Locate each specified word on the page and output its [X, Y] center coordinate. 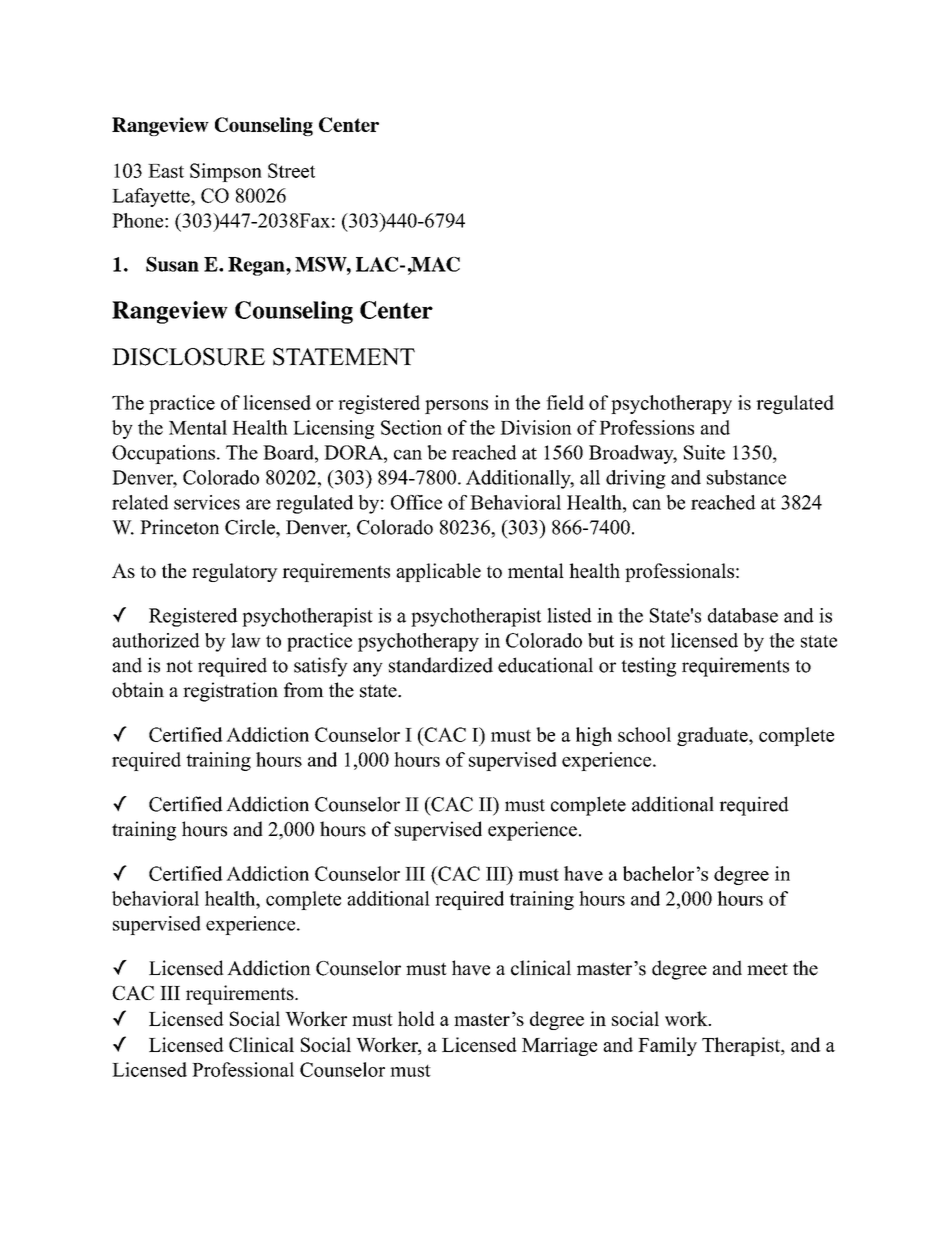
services [207, 502]
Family [667, 1046]
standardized [441, 665]
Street [291, 170]
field [565, 402]
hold [416, 1018]
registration [230, 692]
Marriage [559, 1046]
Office [416, 502]
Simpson [226, 172]
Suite [704, 452]
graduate [713, 736]
